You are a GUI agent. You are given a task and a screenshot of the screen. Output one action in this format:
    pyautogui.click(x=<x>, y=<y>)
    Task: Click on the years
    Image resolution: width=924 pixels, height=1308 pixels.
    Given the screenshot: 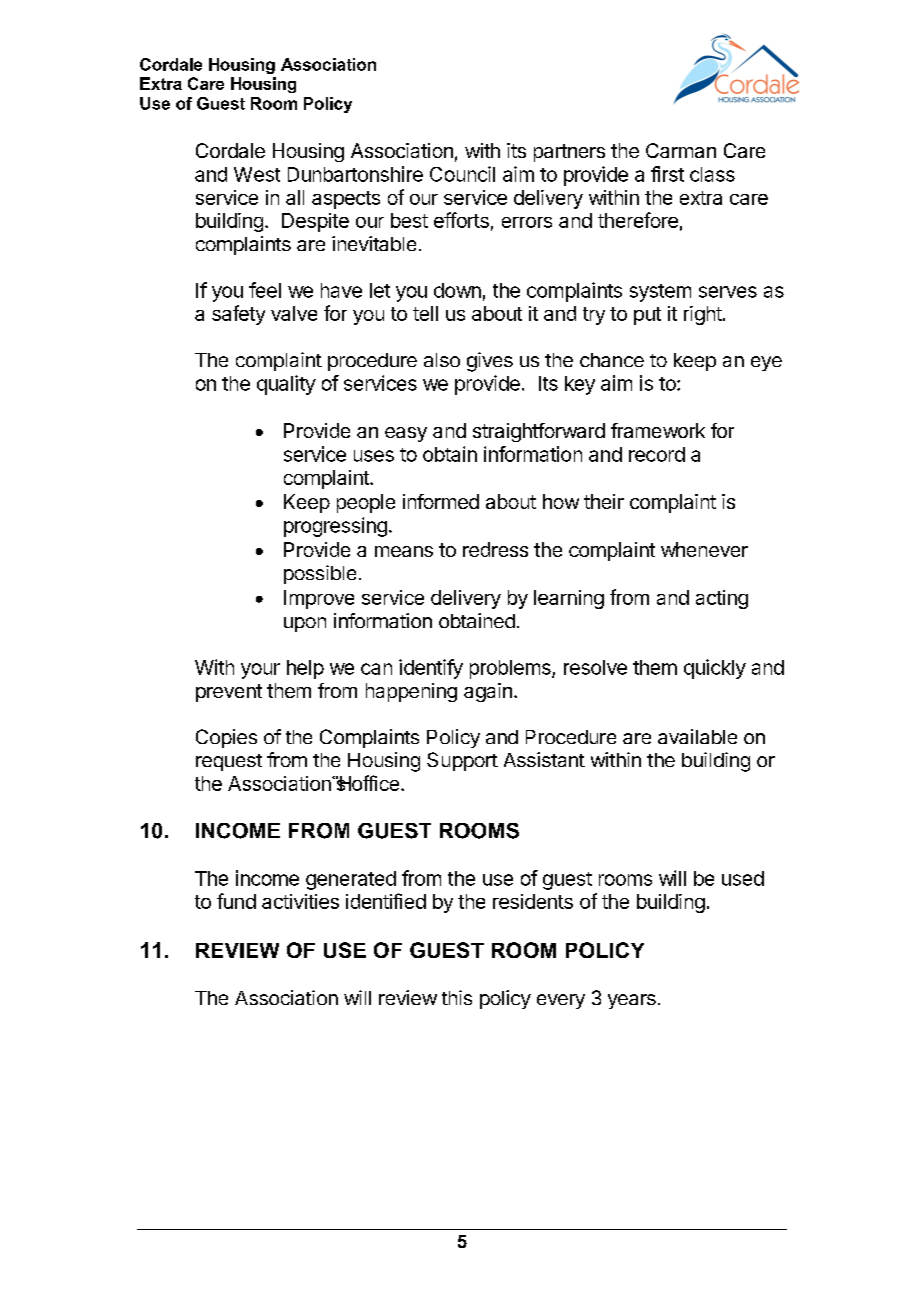 What is the action you would take?
    pyautogui.click(x=632, y=1001)
